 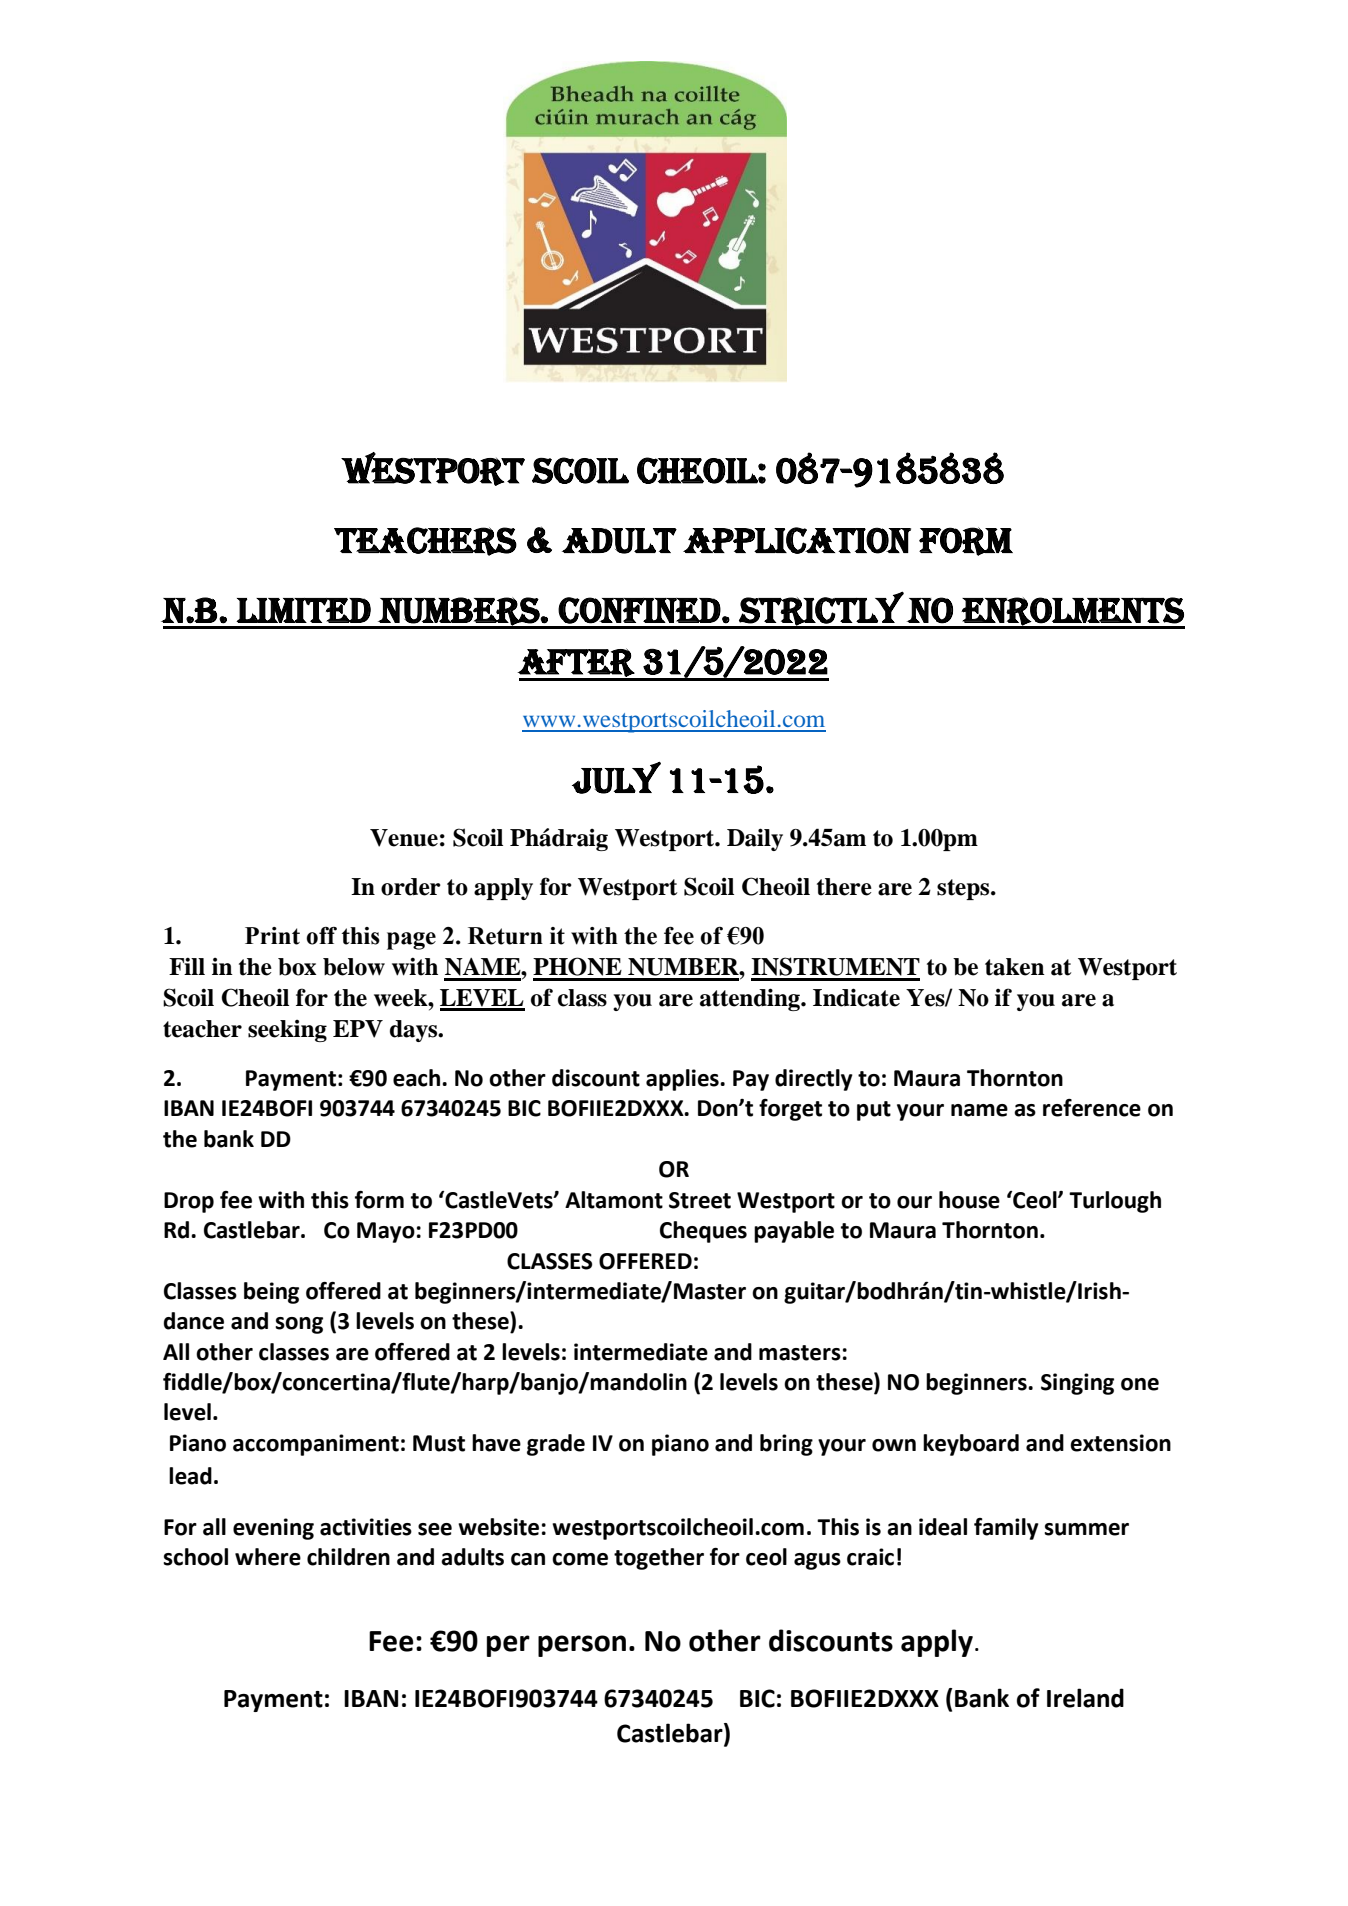 I want to click on taken, so click(x=1015, y=967).
